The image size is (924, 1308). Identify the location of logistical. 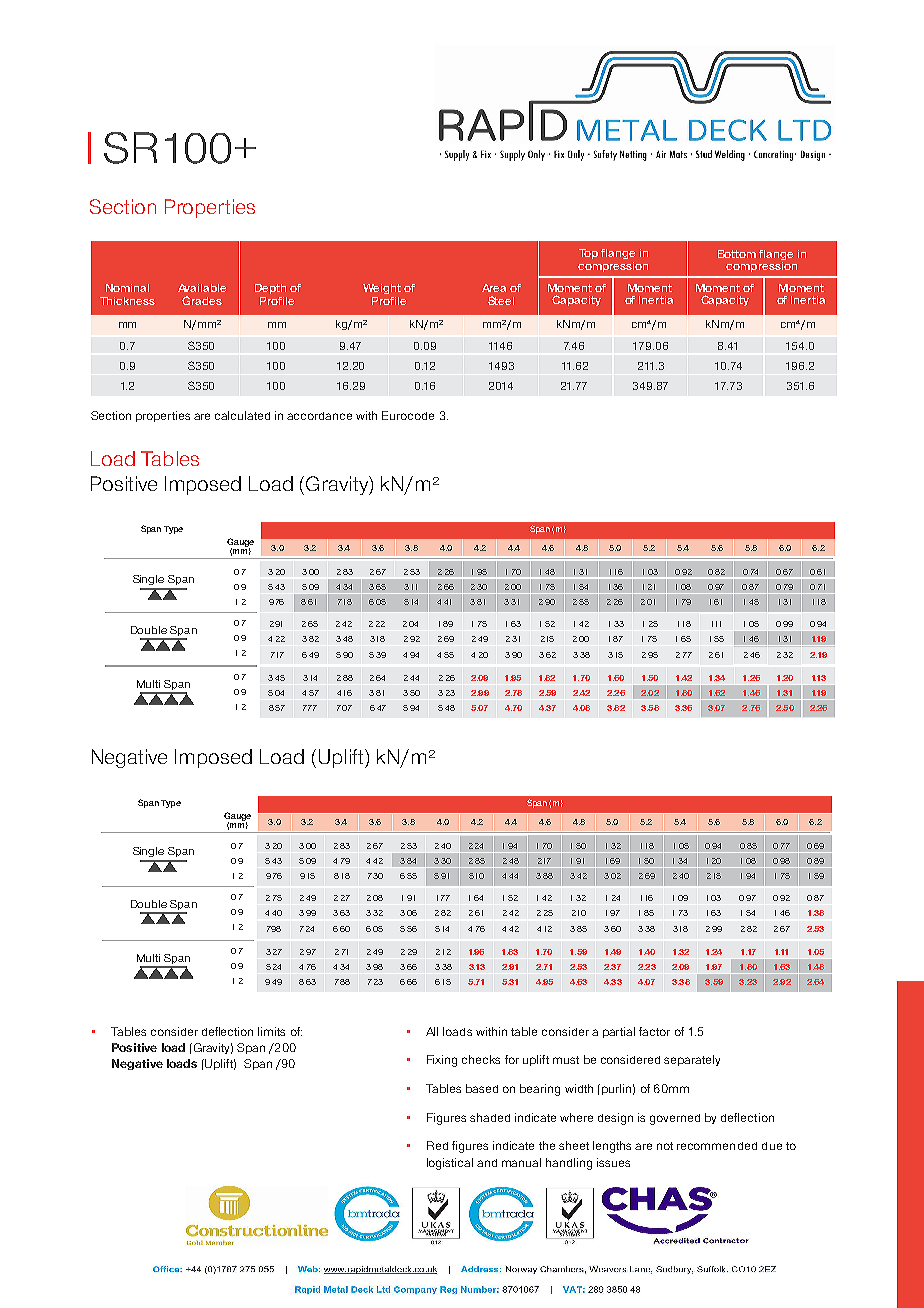
(450, 1164).
